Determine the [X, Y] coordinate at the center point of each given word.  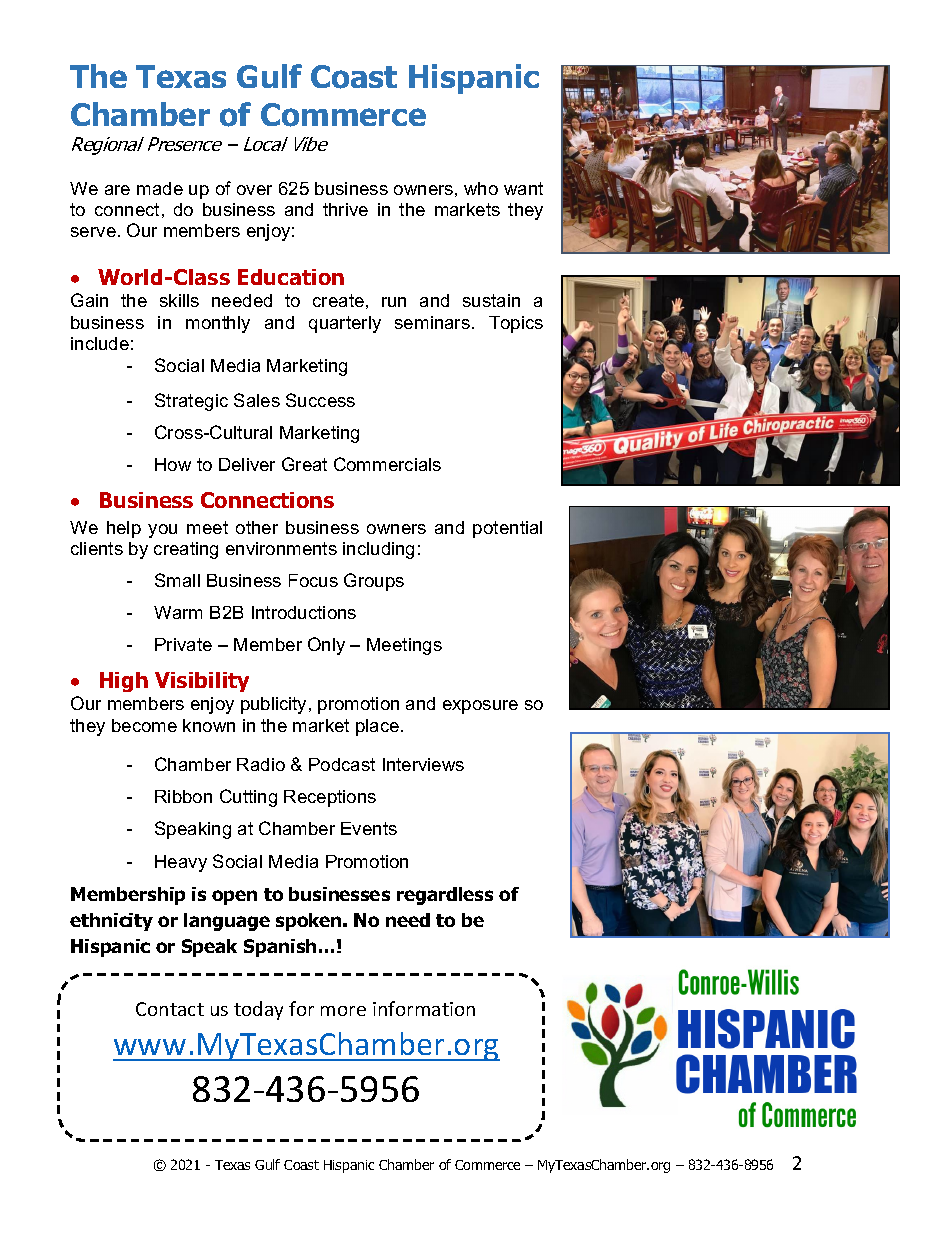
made [160, 188]
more [343, 1011]
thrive [345, 209]
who [481, 188]
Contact [170, 1009]
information [424, 1008]
